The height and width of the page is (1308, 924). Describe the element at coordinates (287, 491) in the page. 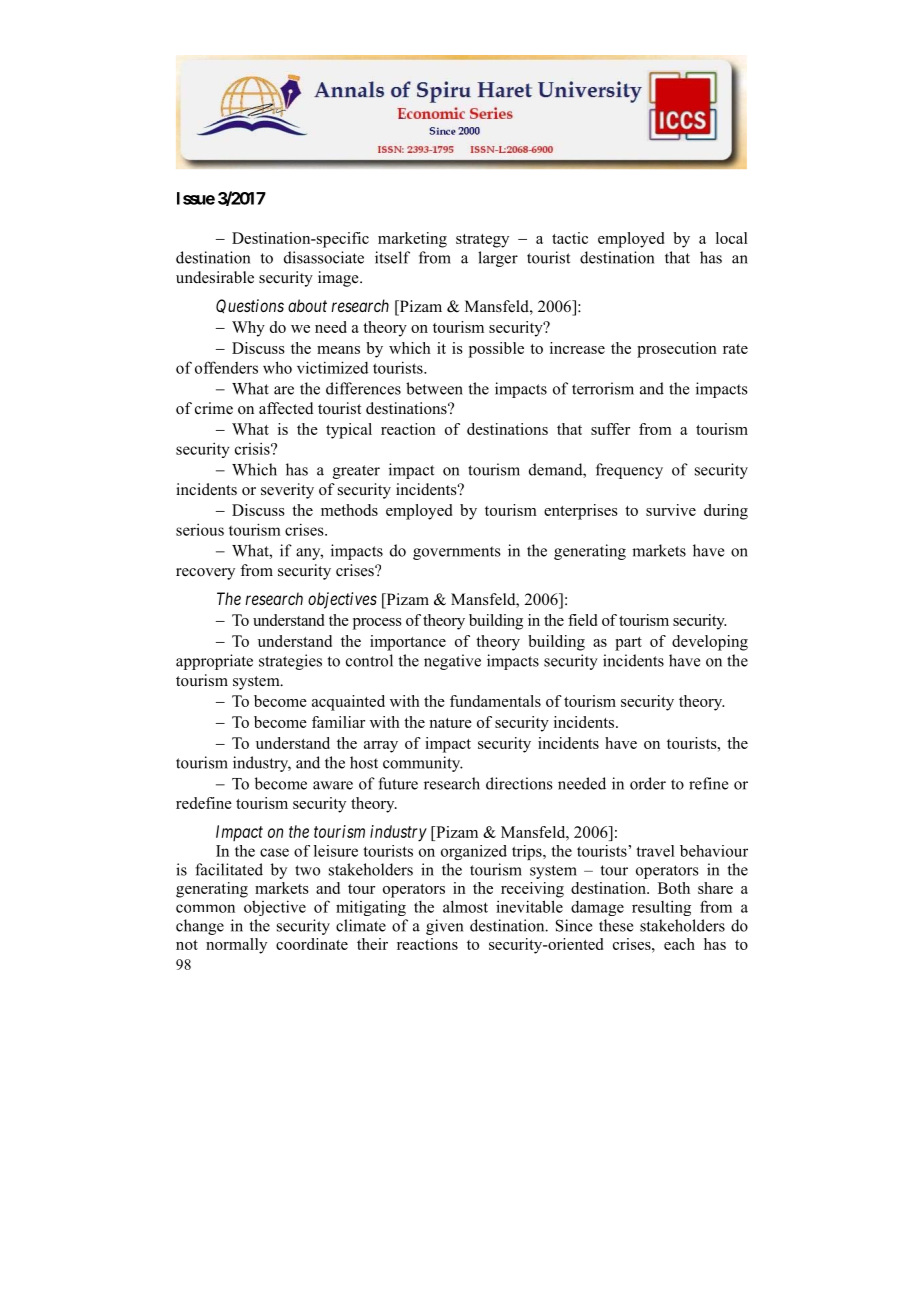

I see `severity` at that location.
